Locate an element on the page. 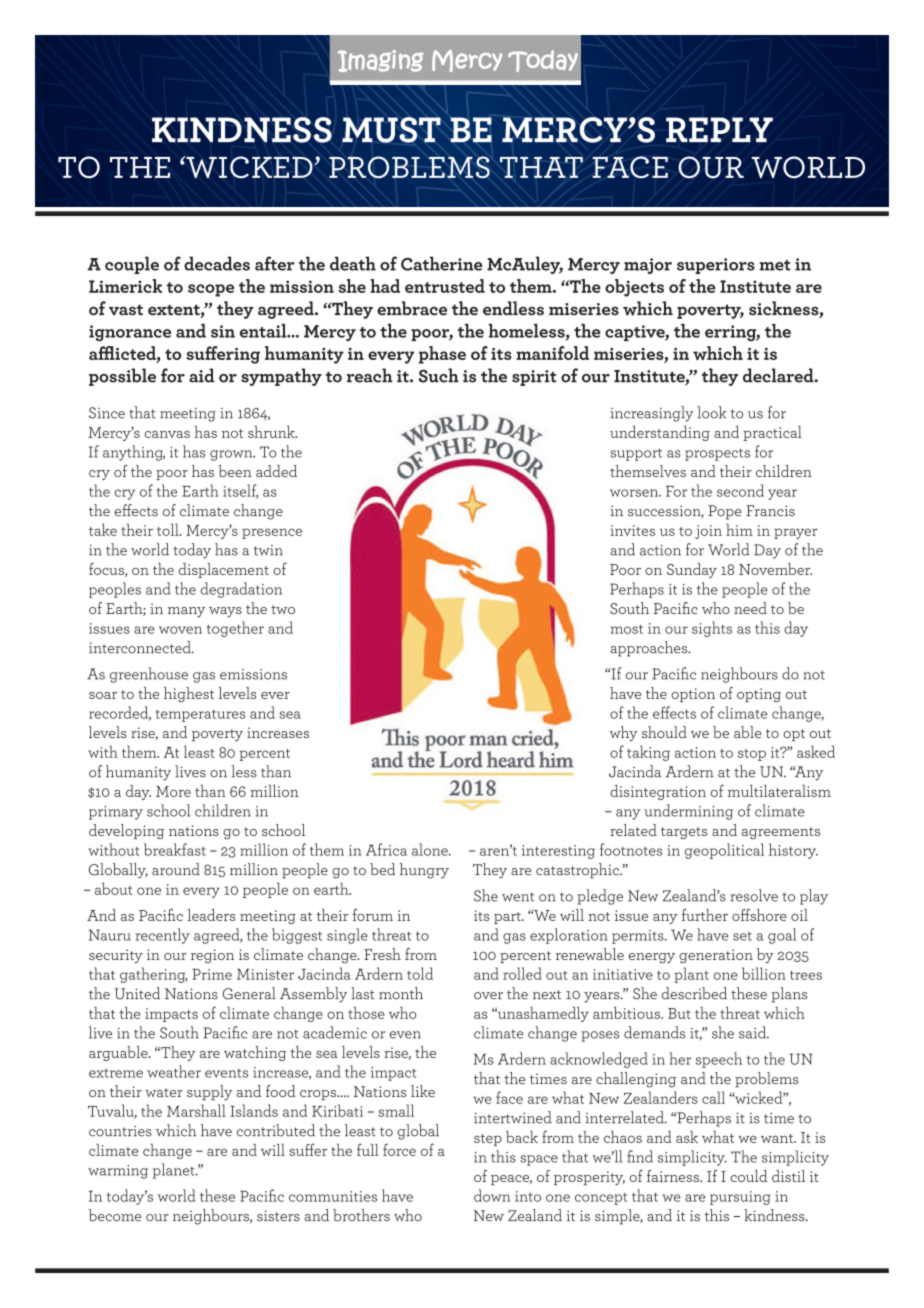 The height and width of the document is (1308, 924). decades is located at coordinates (217, 263).
